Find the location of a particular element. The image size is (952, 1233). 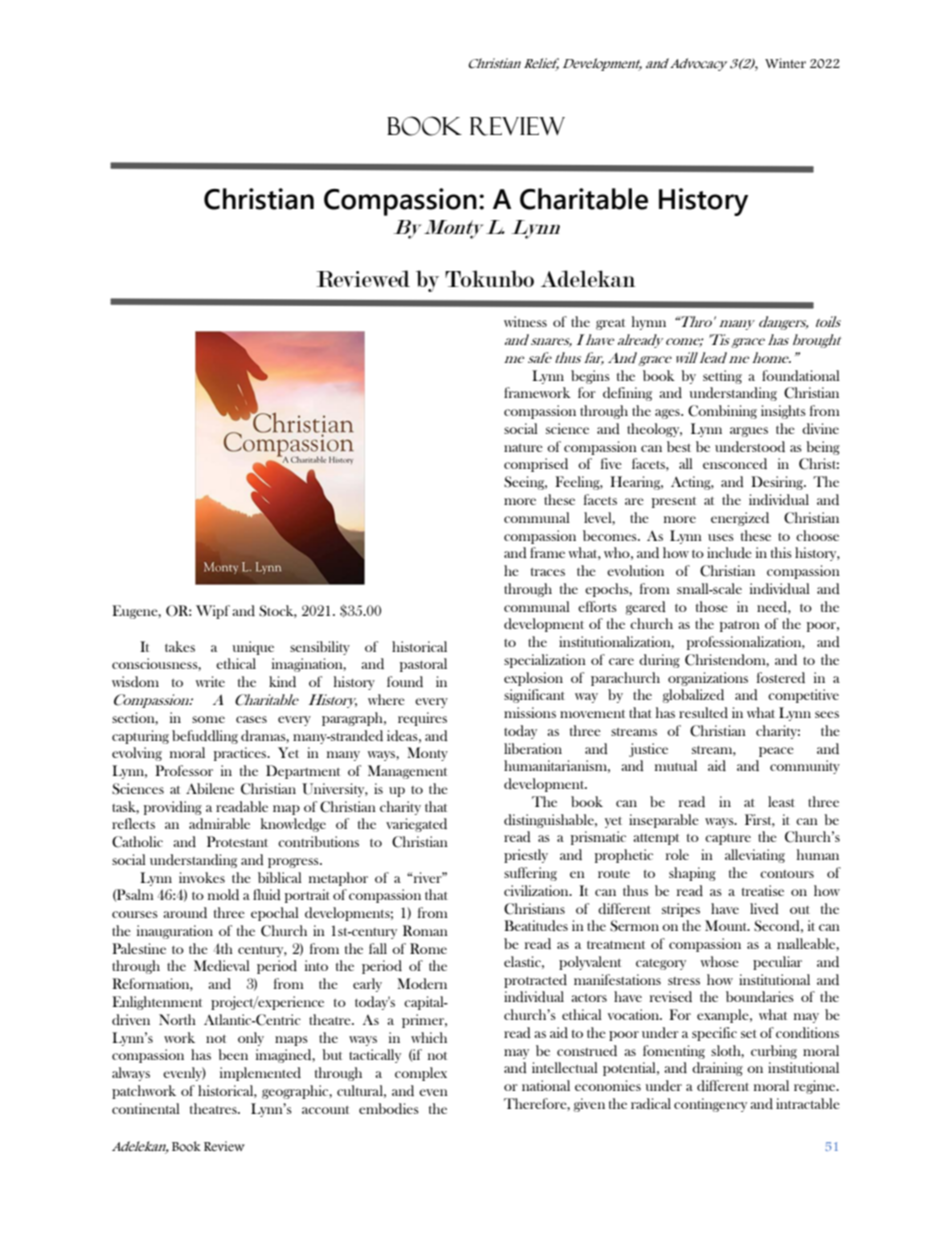

hymn is located at coordinates (649, 323).
